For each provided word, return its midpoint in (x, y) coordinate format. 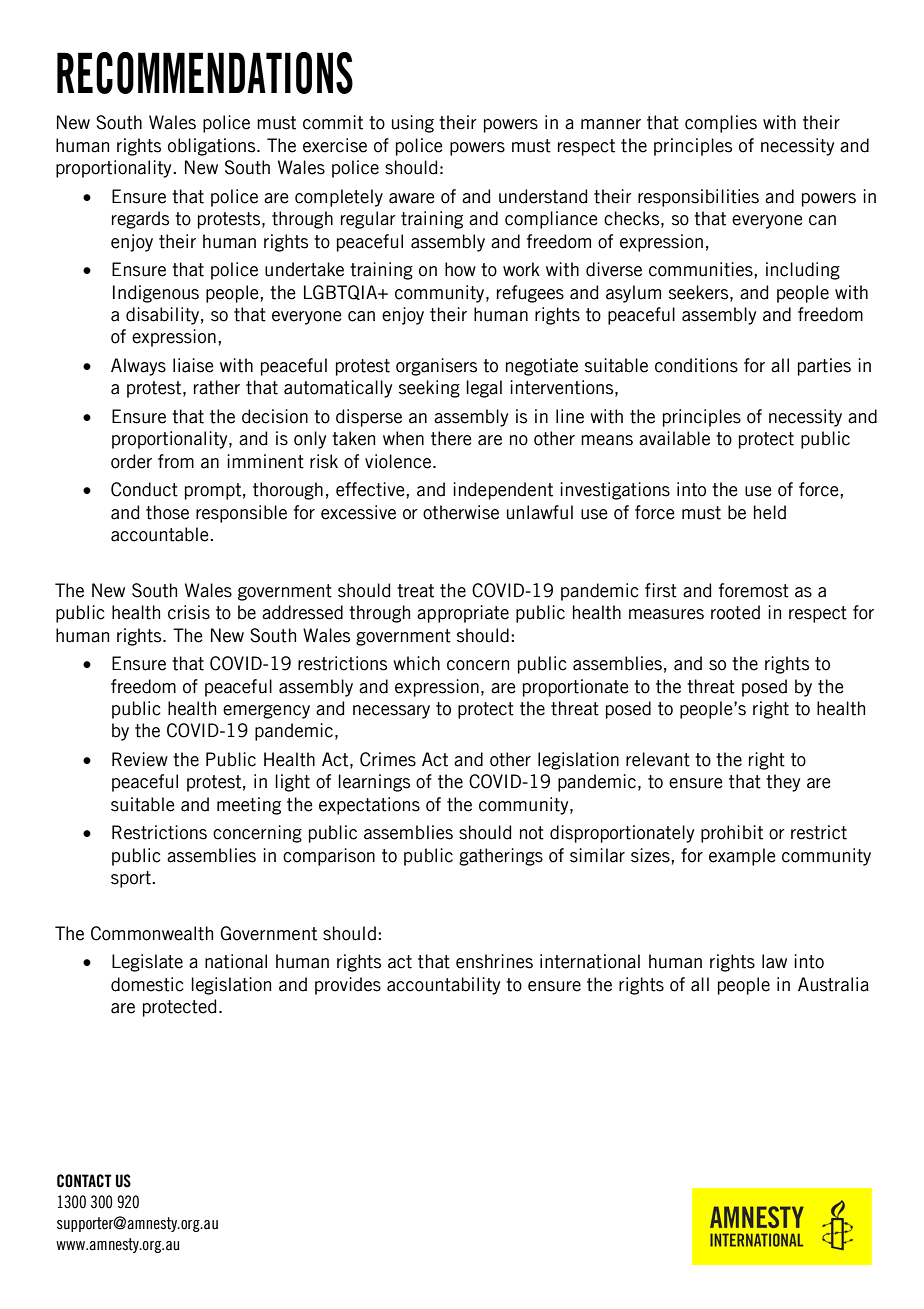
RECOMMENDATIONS (205, 73)
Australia (833, 984)
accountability (443, 986)
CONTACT (84, 1181)
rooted (735, 612)
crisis (189, 612)
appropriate (463, 614)
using (413, 124)
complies (721, 124)
